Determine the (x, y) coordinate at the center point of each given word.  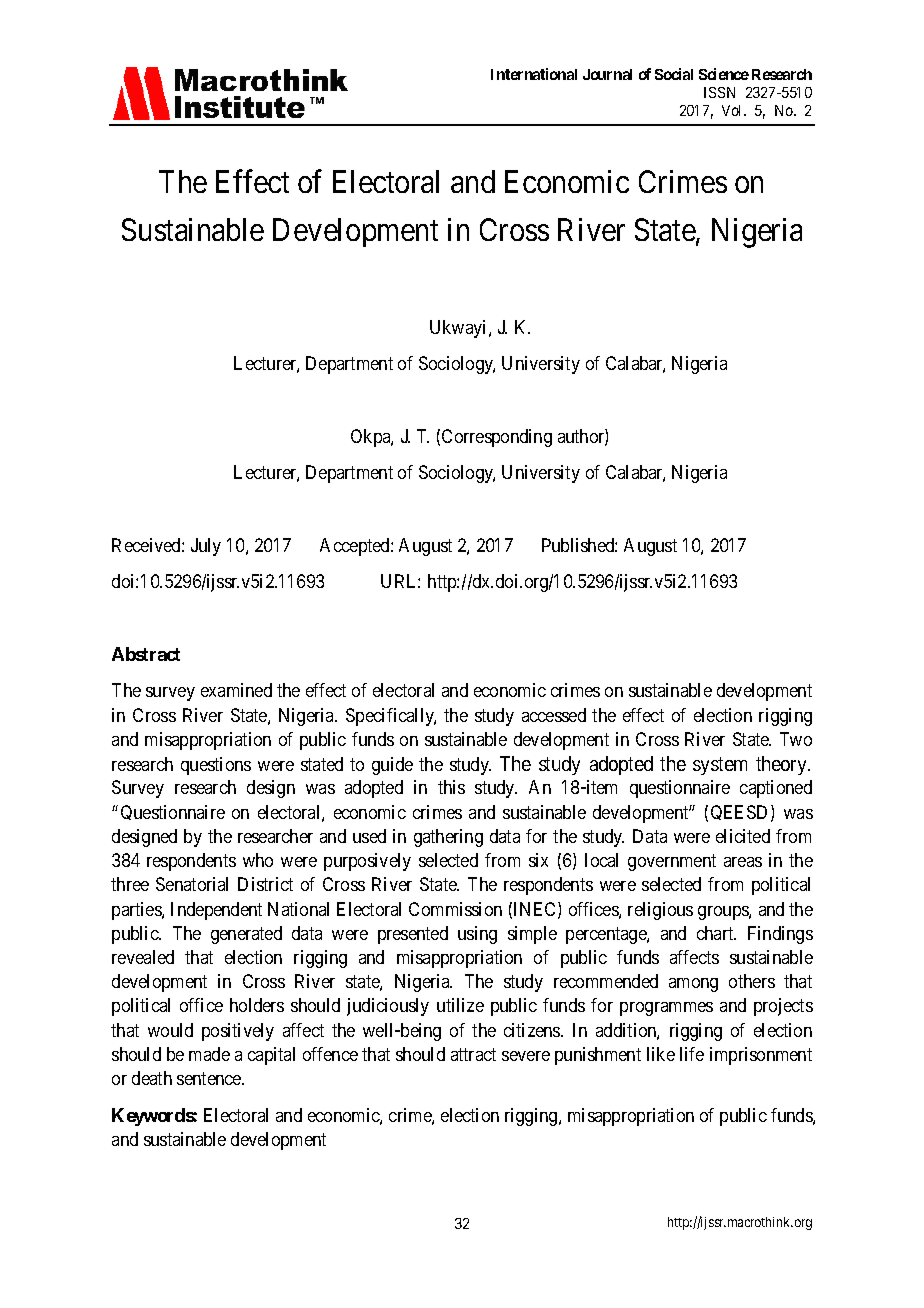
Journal (607, 74)
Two (796, 739)
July (206, 547)
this (451, 787)
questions (216, 766)
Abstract (146, 654)
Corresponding (497, 438)
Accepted (356, 547)
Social (674, 74)
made (209, 1054)
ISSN (719, 92)
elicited (743, 836)
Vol (733, 110)
